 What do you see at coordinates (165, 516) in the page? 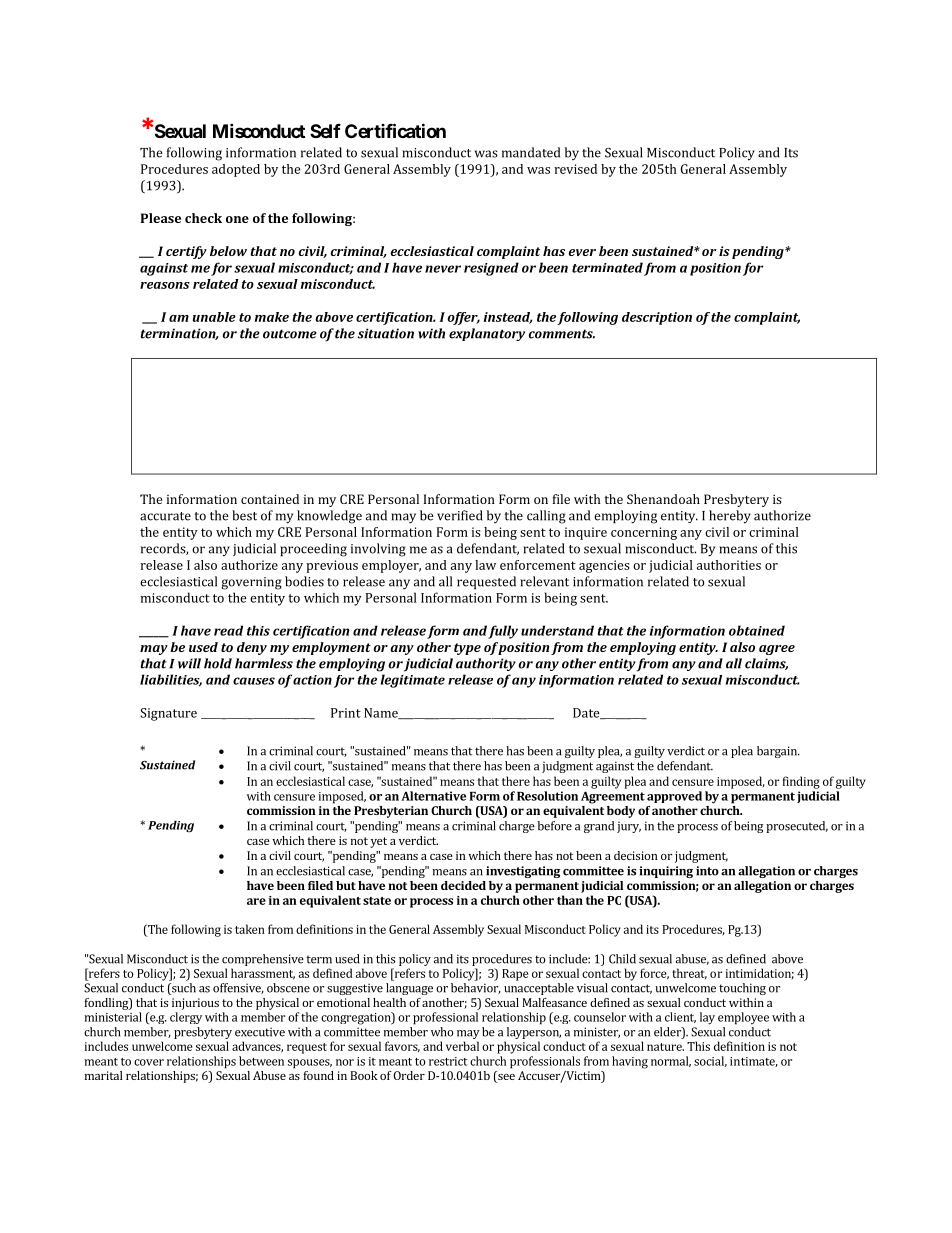
I see `accurate` at bounding box center [165, 516].
